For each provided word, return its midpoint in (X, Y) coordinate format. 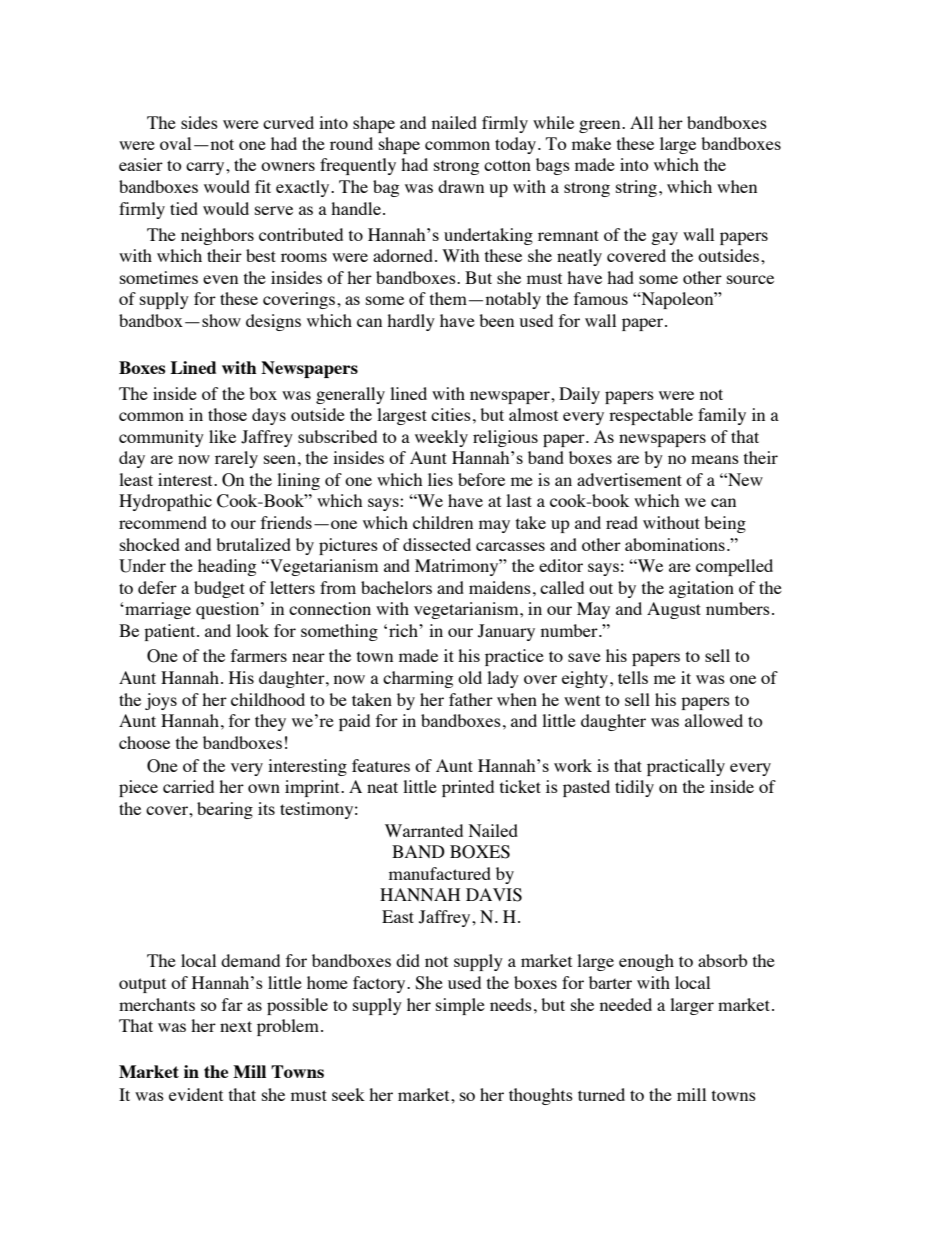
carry (206, 168)
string (638, 188)
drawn (461, 186)
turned (601, 1094)
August (674, 610)
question (229, 610)
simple (460, 1006)
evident (196, 1094)
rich (404, 630)
